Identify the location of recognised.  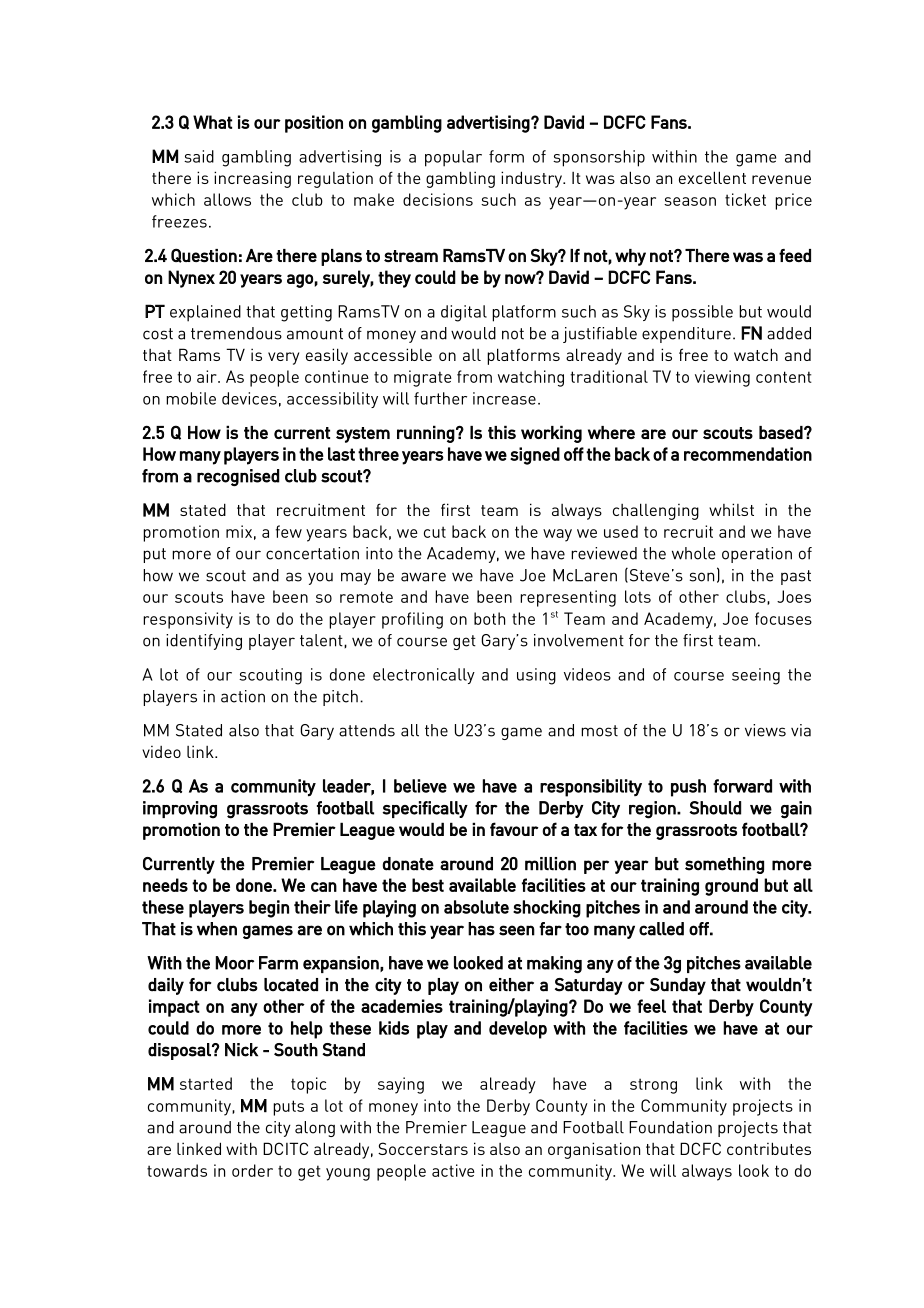
(238, 477).
